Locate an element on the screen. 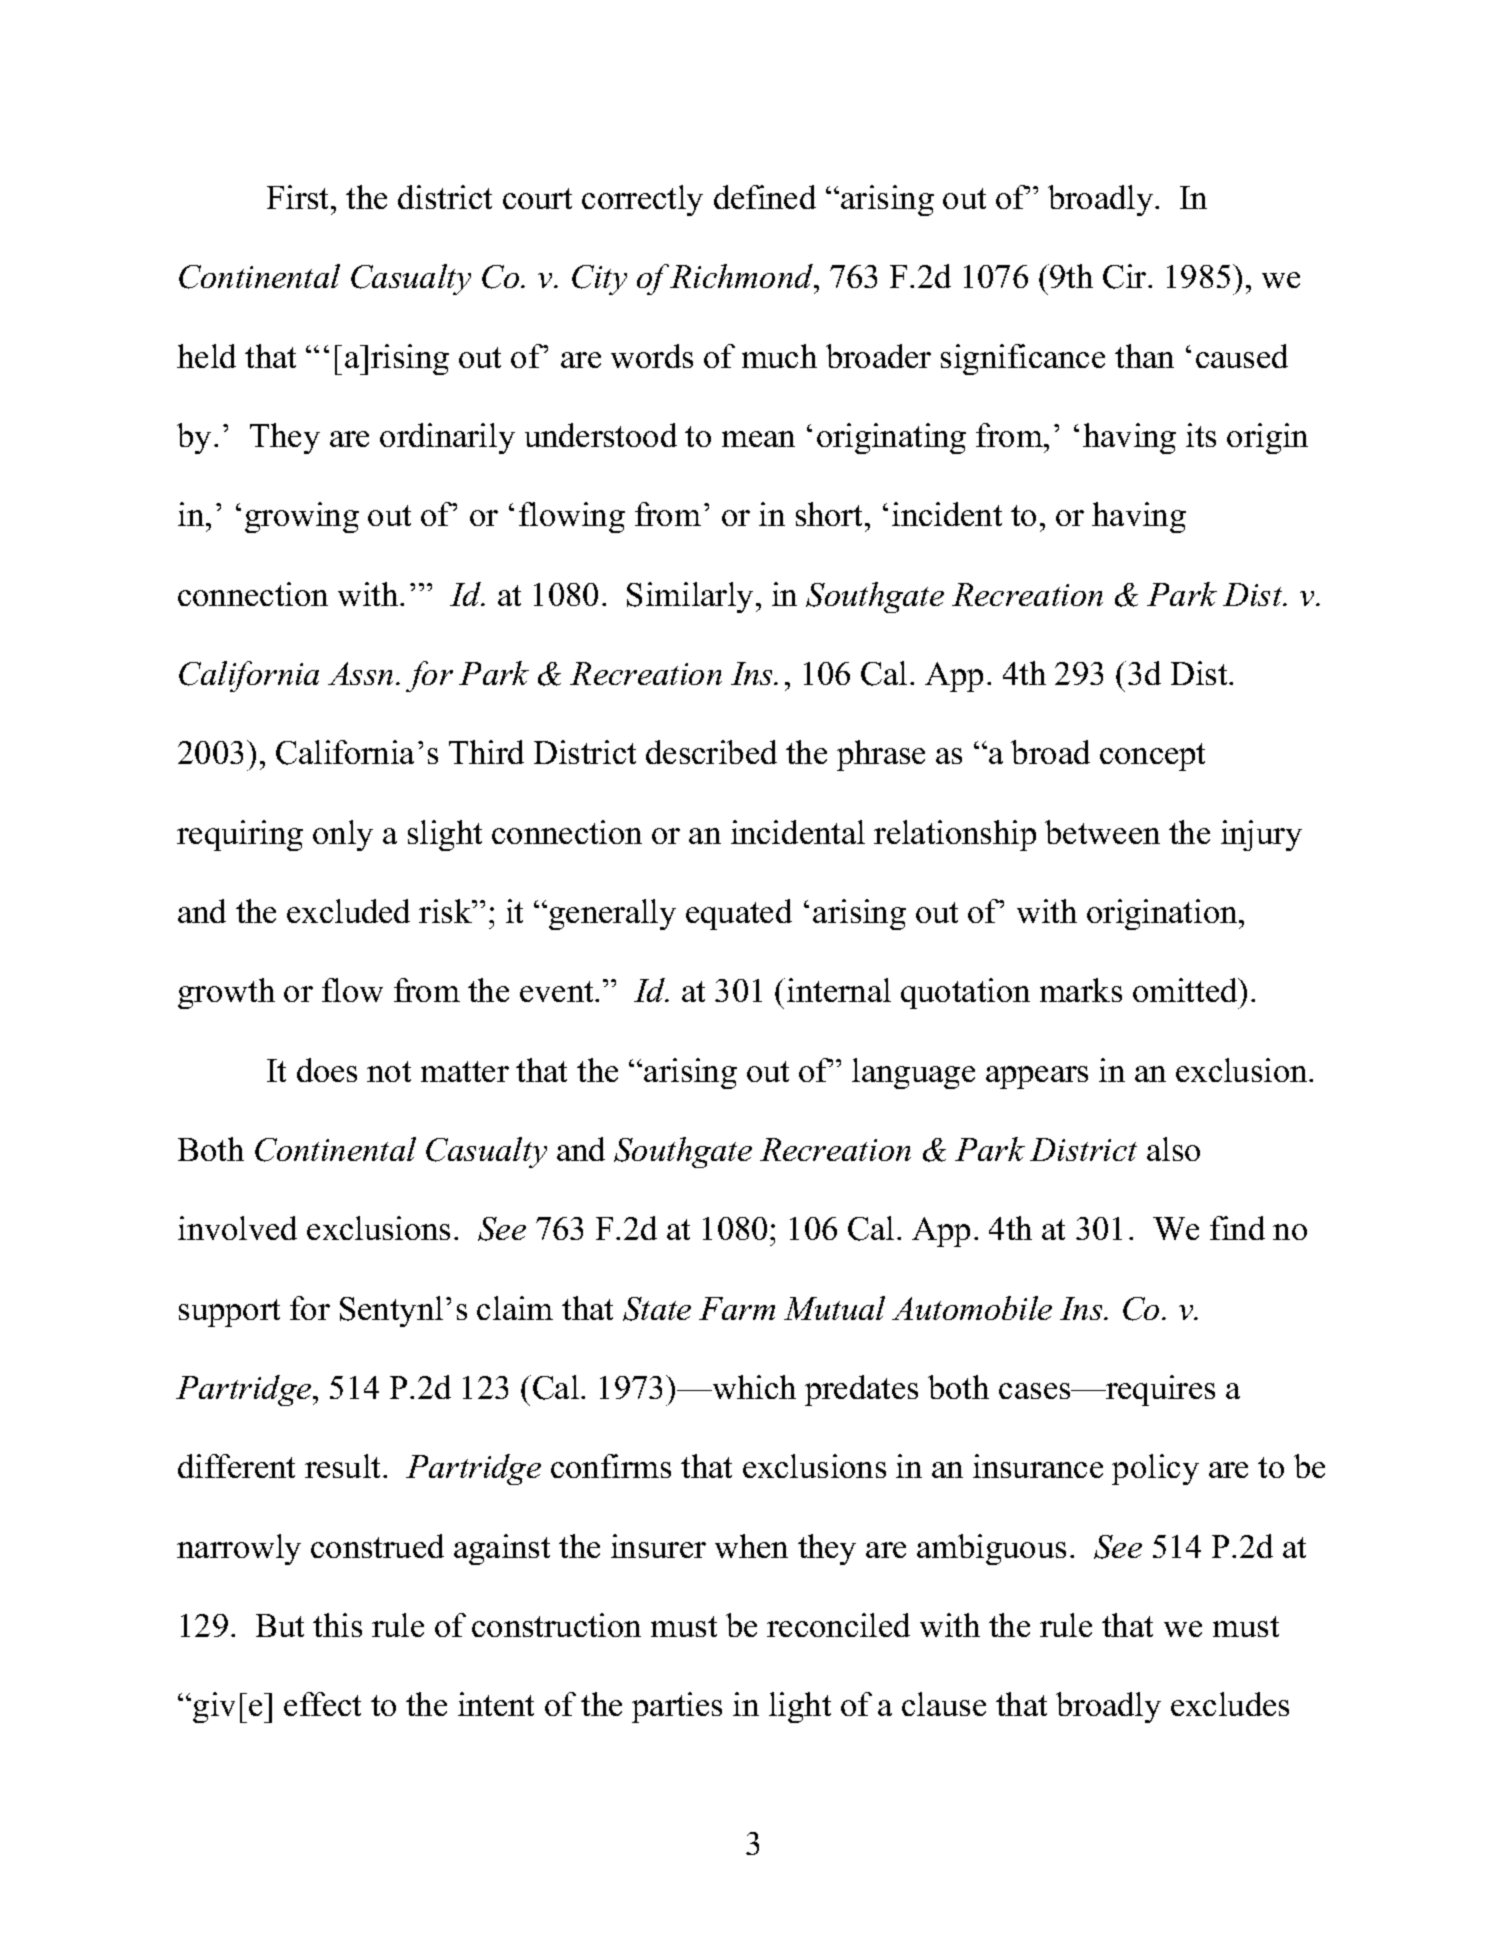  equated is located at coordinates (739, 914).
